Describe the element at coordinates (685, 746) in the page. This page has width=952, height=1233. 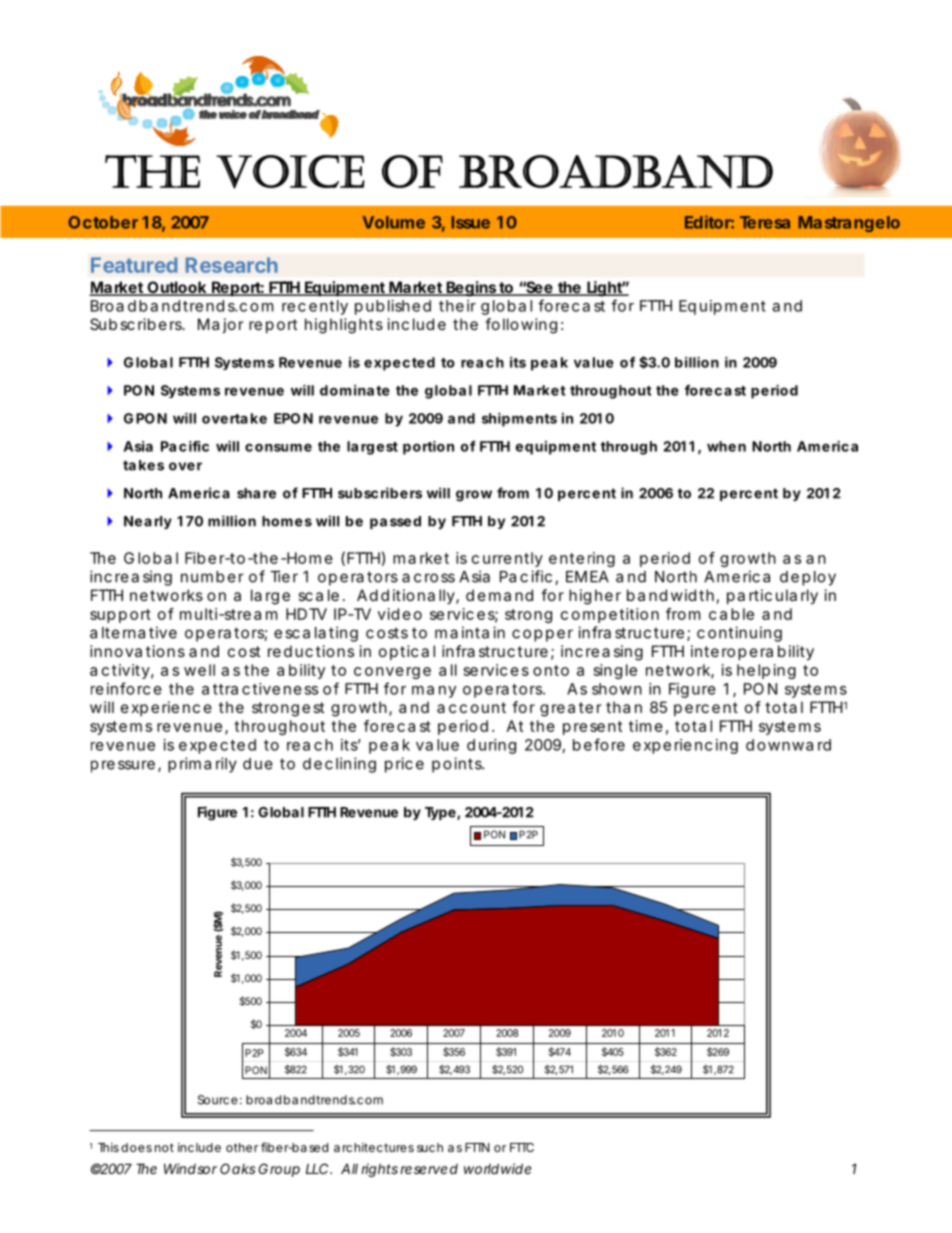
I see `experiencing` at that location.
